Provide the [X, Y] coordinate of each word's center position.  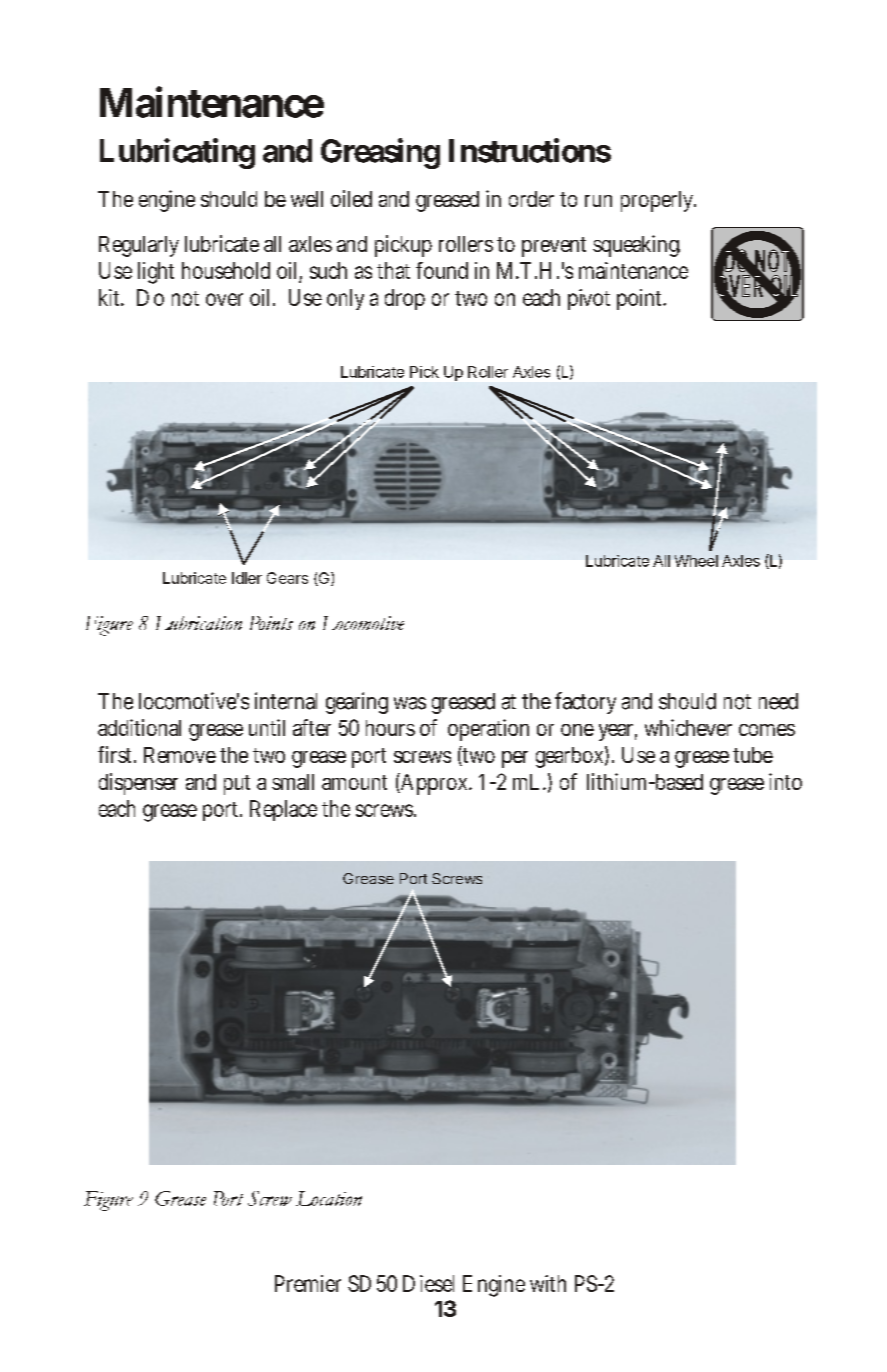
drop [405, 299]
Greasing [380, 153]
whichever [688, 727]
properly [658, 201]
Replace [283, 810]
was [410, 703]
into [785, 781]
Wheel [696, 561]
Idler [247, 578]
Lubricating [177, 153]
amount [354, 782]
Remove [180, 755]
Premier [308, 1283]
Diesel [428, 1283]
